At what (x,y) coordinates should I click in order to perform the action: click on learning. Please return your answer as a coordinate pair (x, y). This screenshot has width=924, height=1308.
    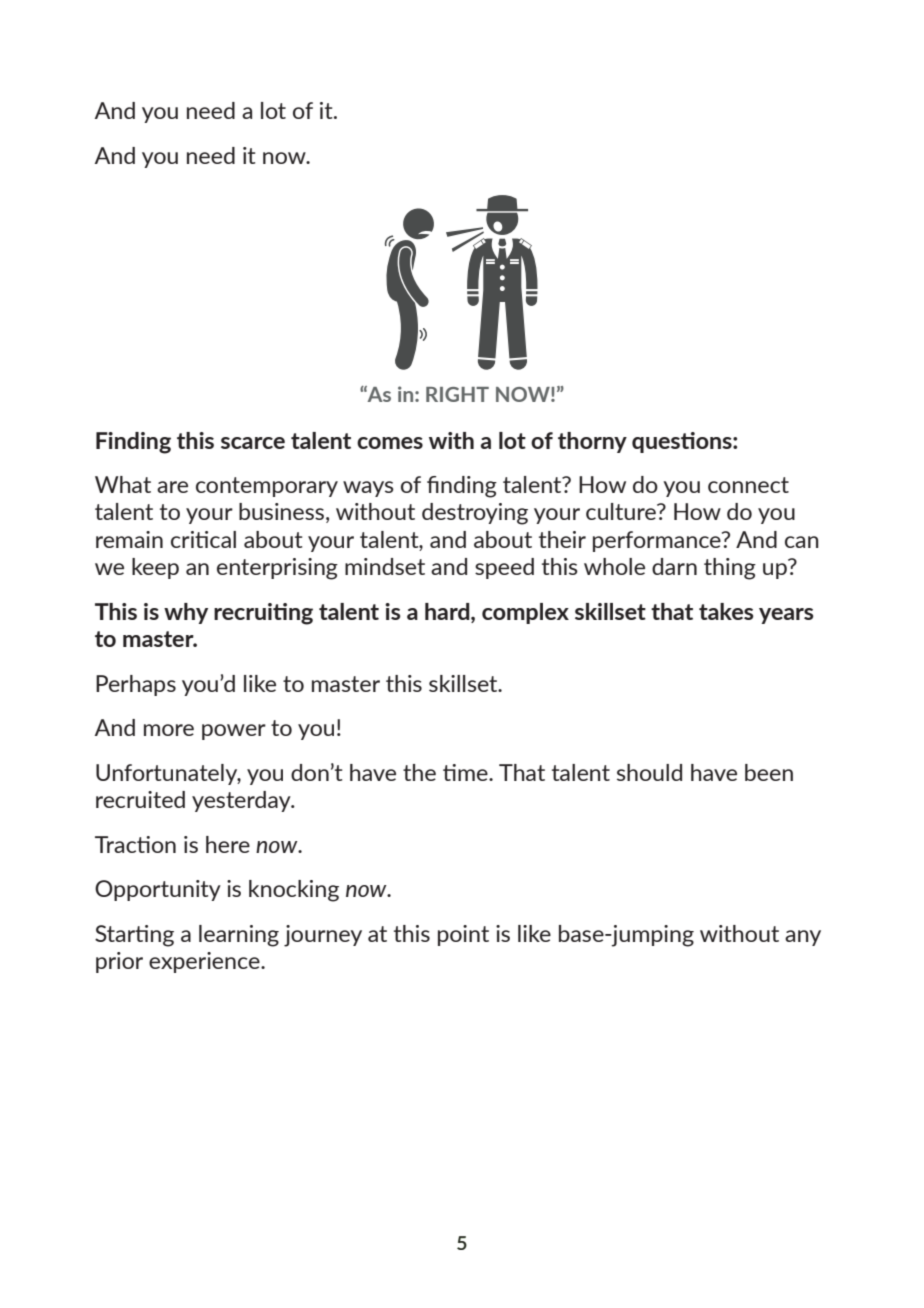
    Looking at the image, I should click on (239, 936).
